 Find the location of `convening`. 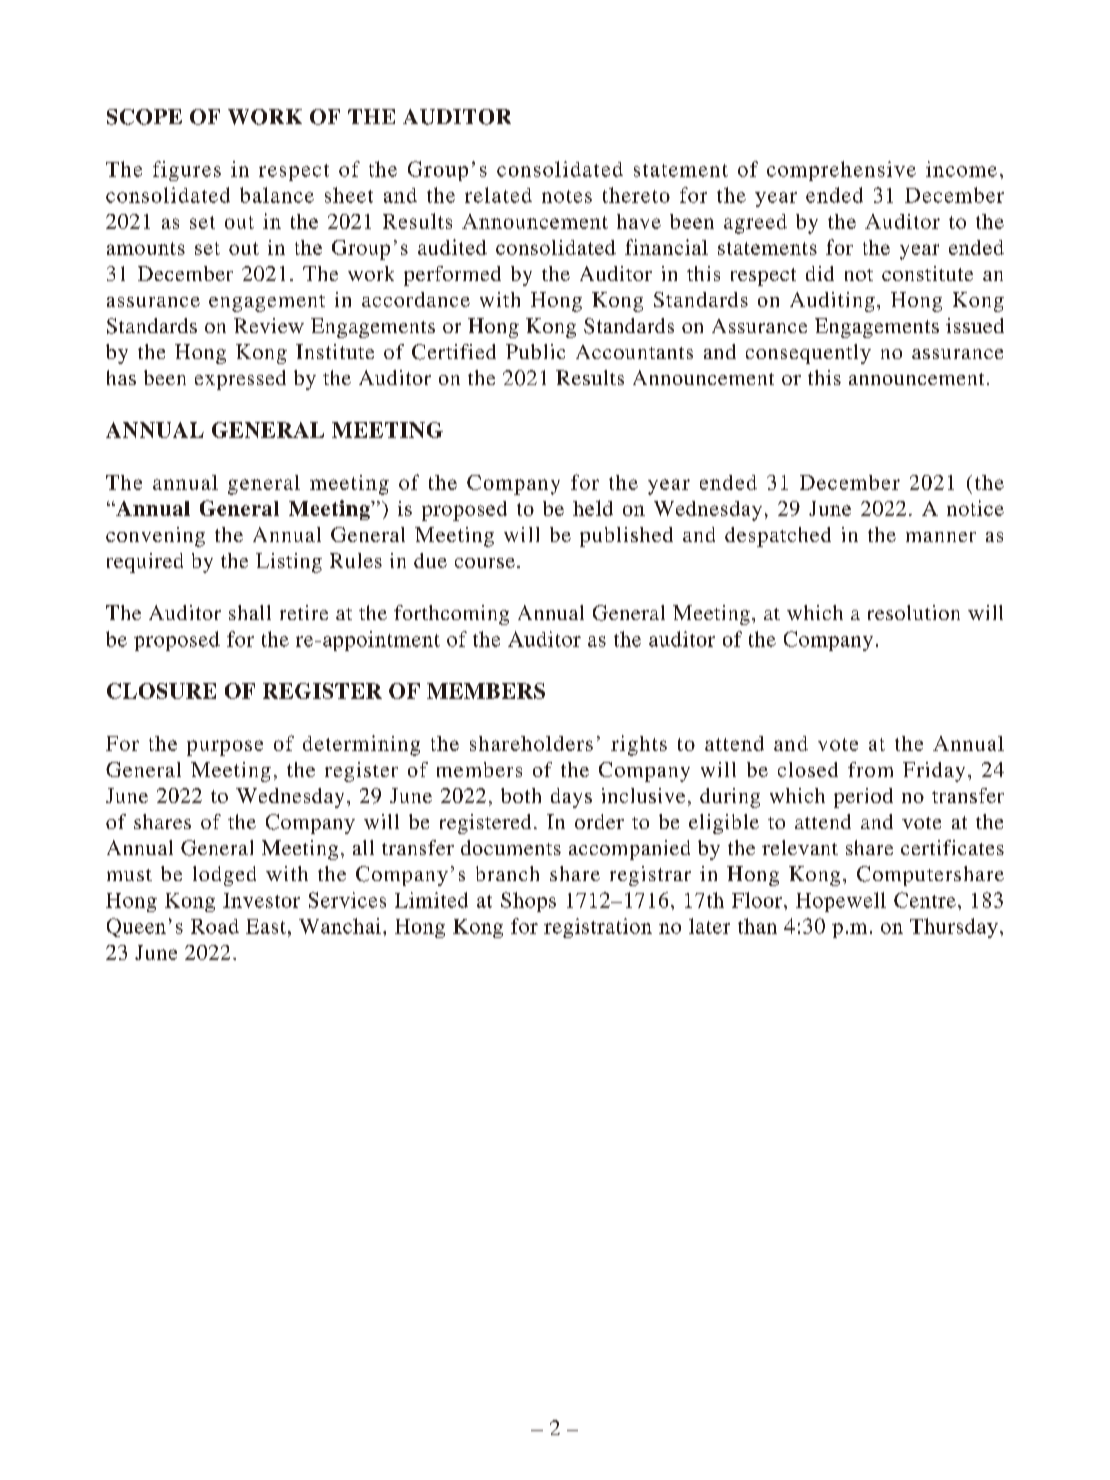

convening is located at coordinates (155, 537).
